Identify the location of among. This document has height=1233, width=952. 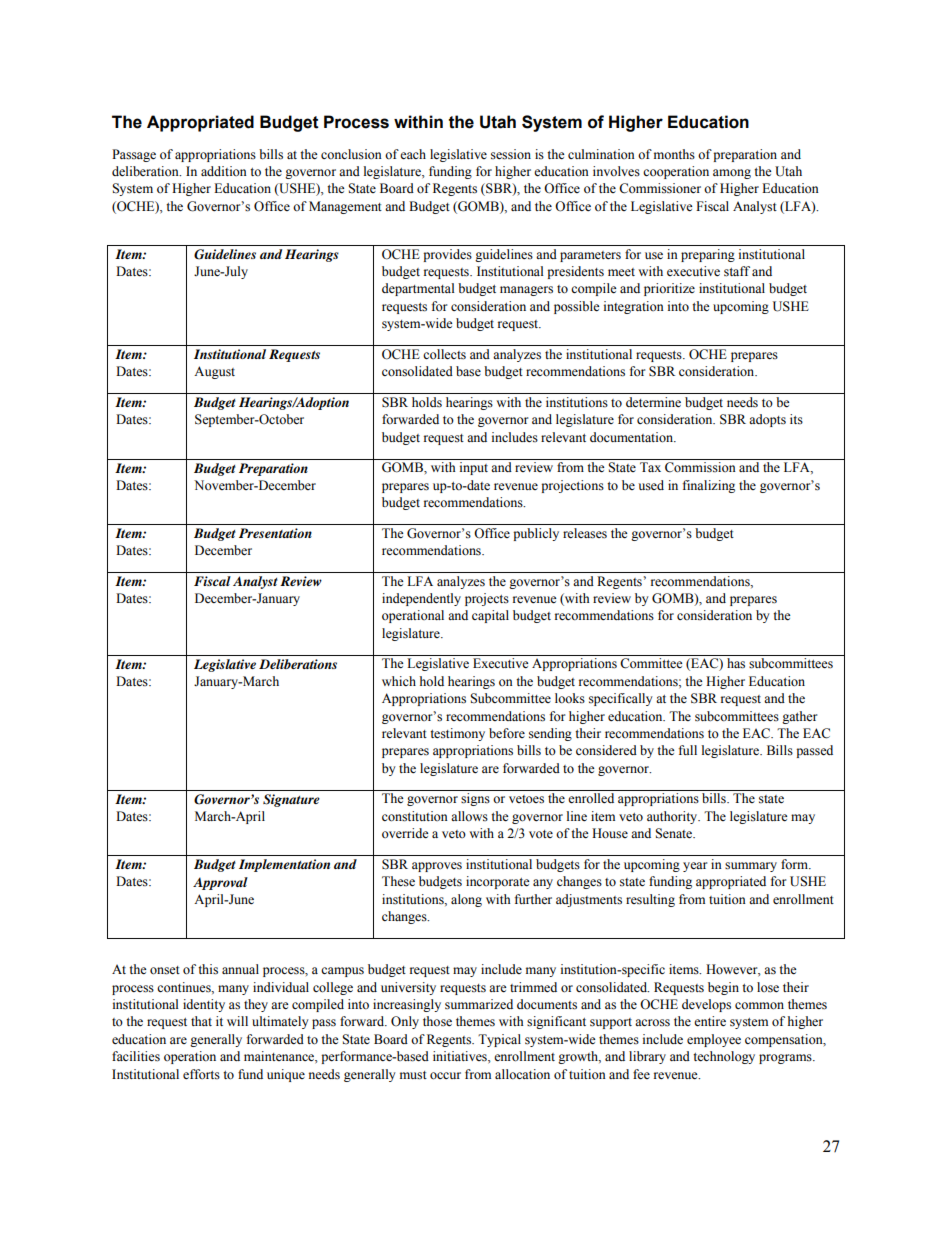
(732, 174).
